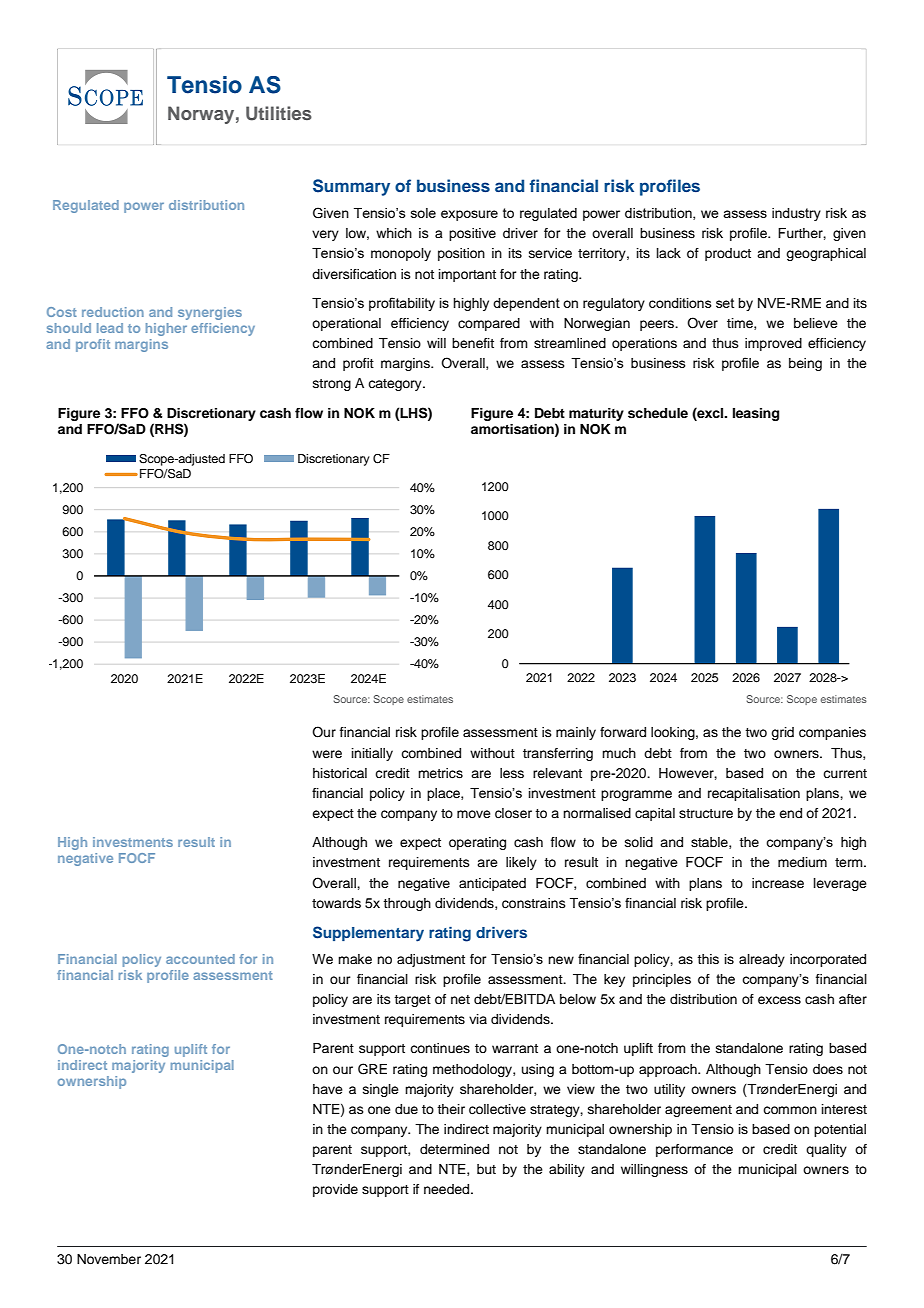 The width and height of the screenshot is (924, 1308). What do you see at coordinates (779, 1000) in the screenshot?
I see `excess` at bounding box center [779, 1000].
